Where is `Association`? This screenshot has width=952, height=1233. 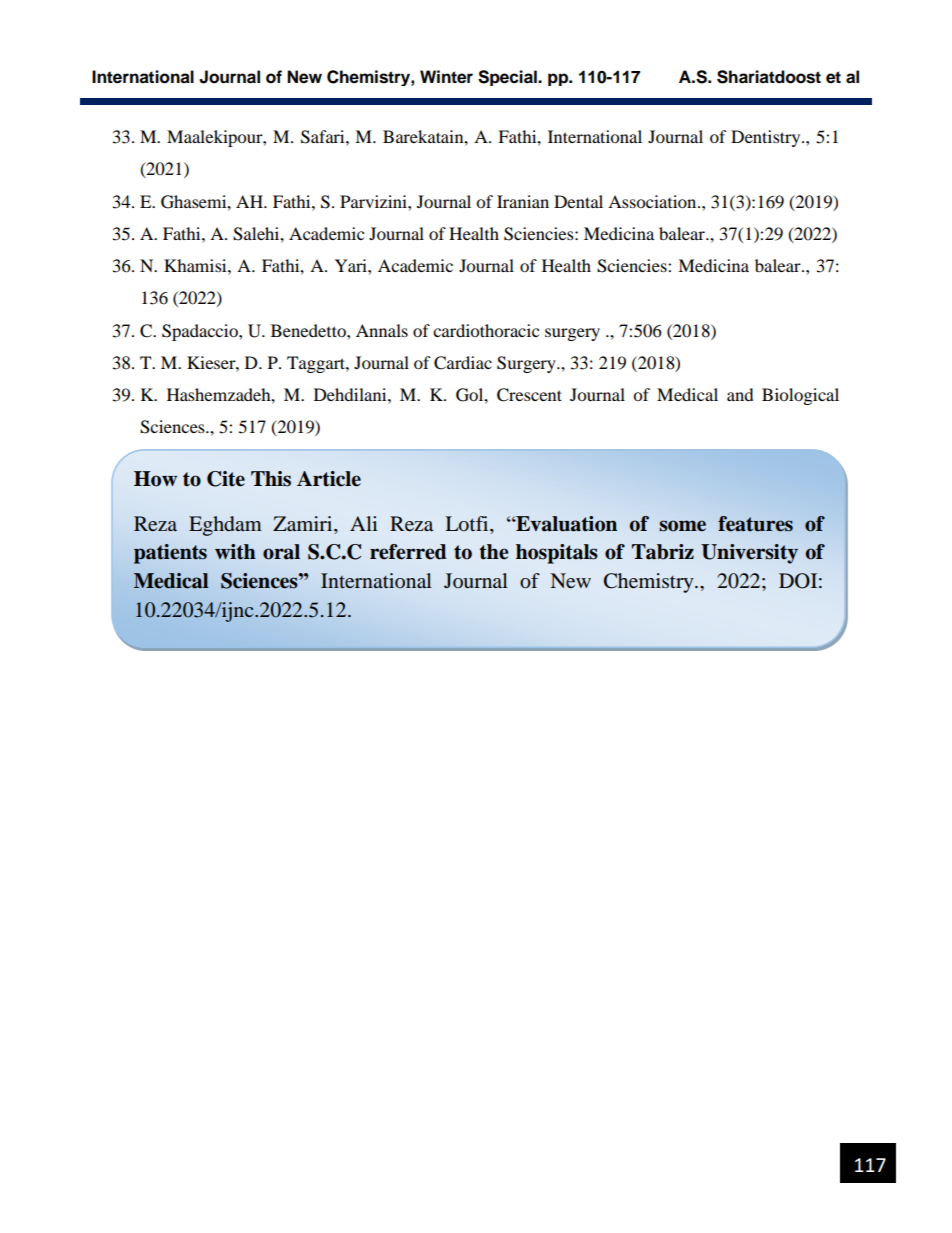 Association is located at coordinates (653, 201).
